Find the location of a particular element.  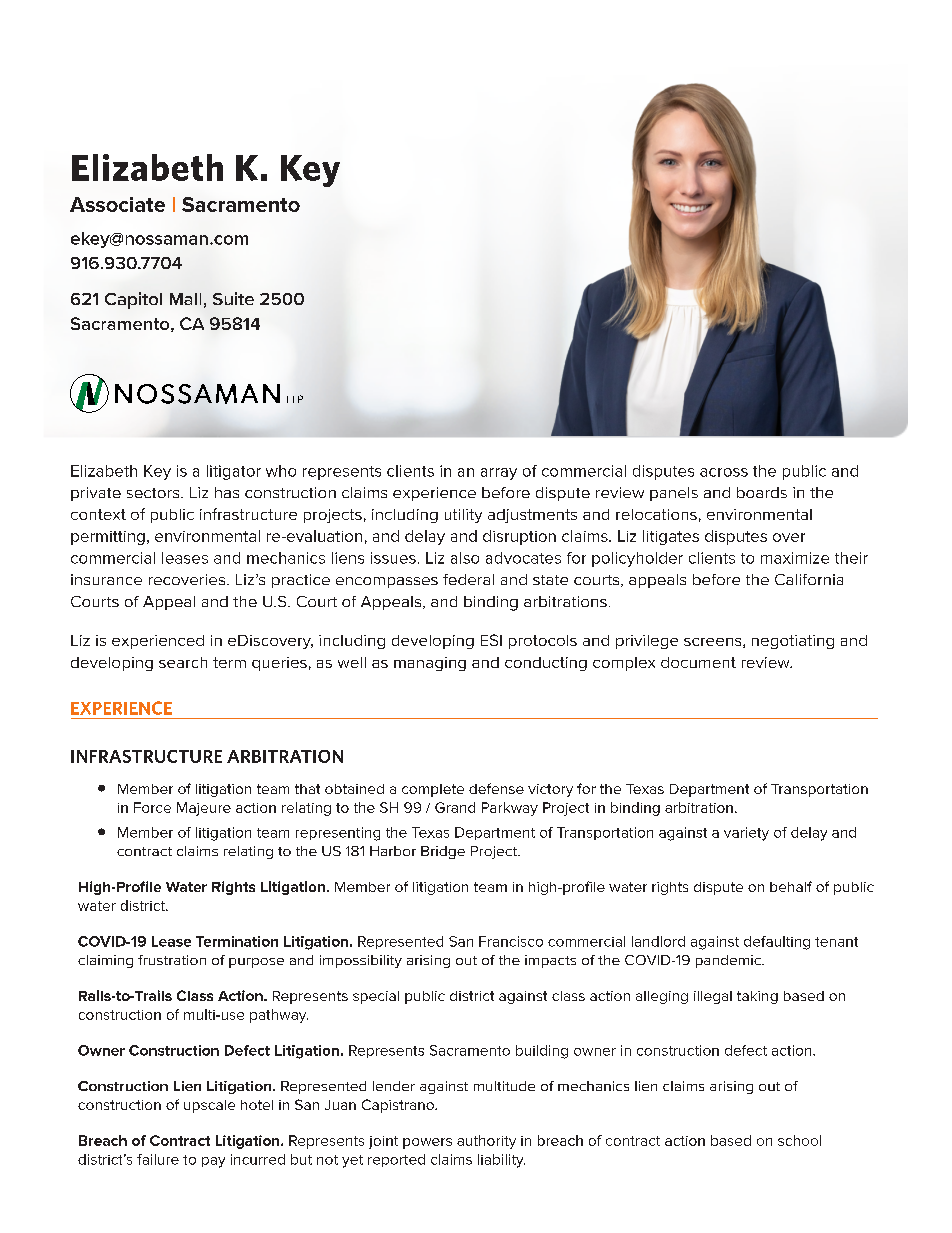

document is located at coordinates (698, 662).
